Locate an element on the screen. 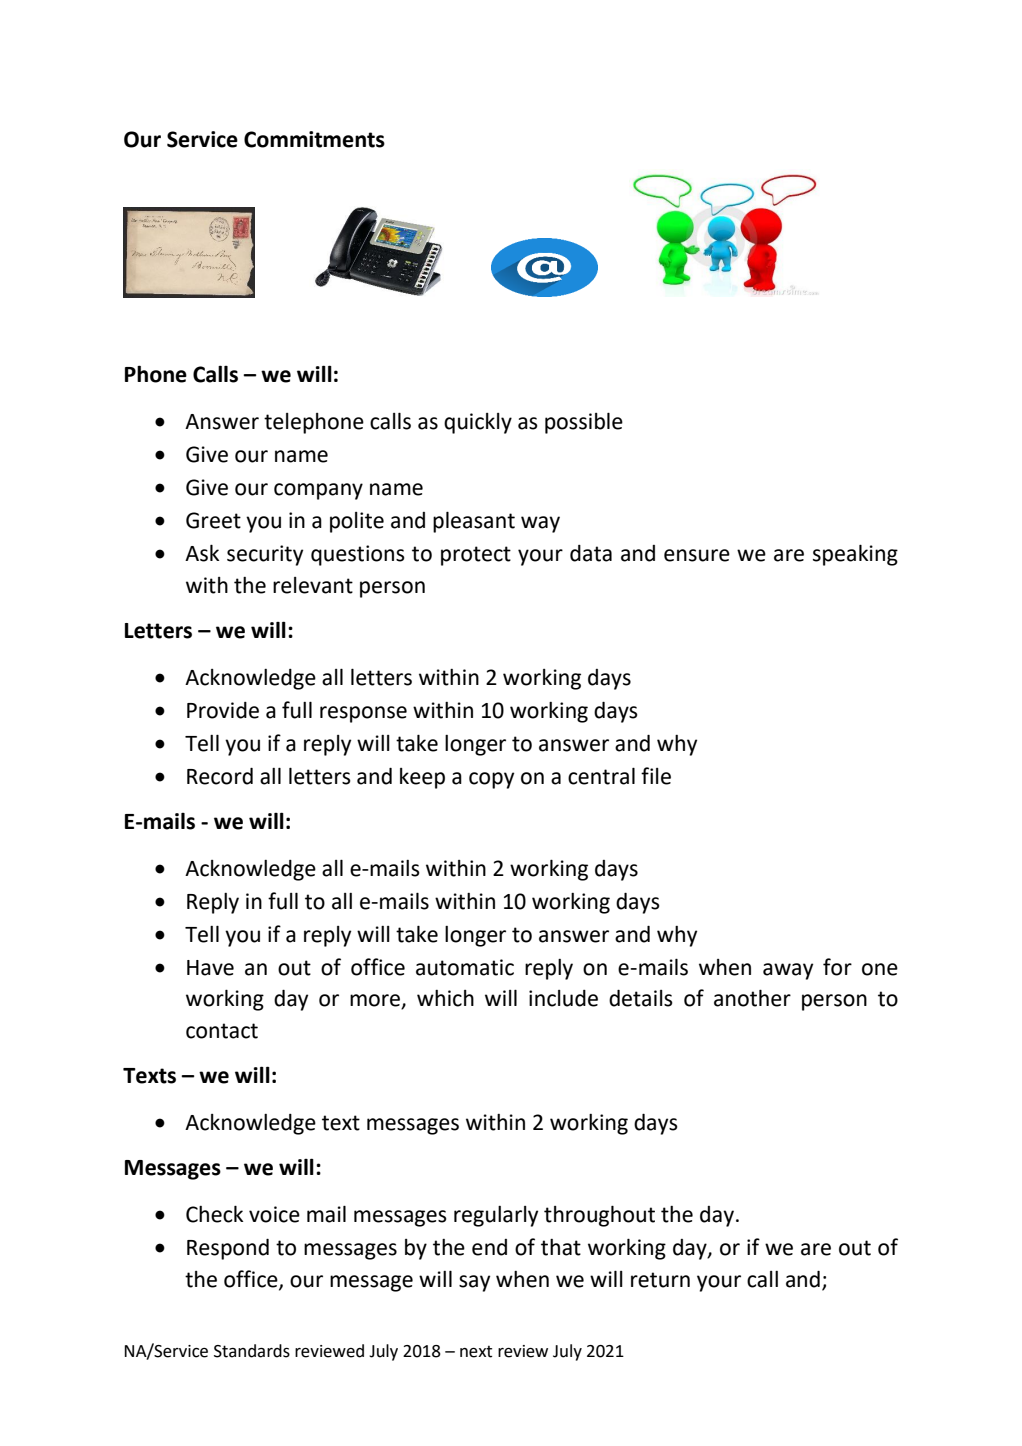 The width and height of the screenshot is (1022, 1446). Provide is located at coordinates (223, 710).
